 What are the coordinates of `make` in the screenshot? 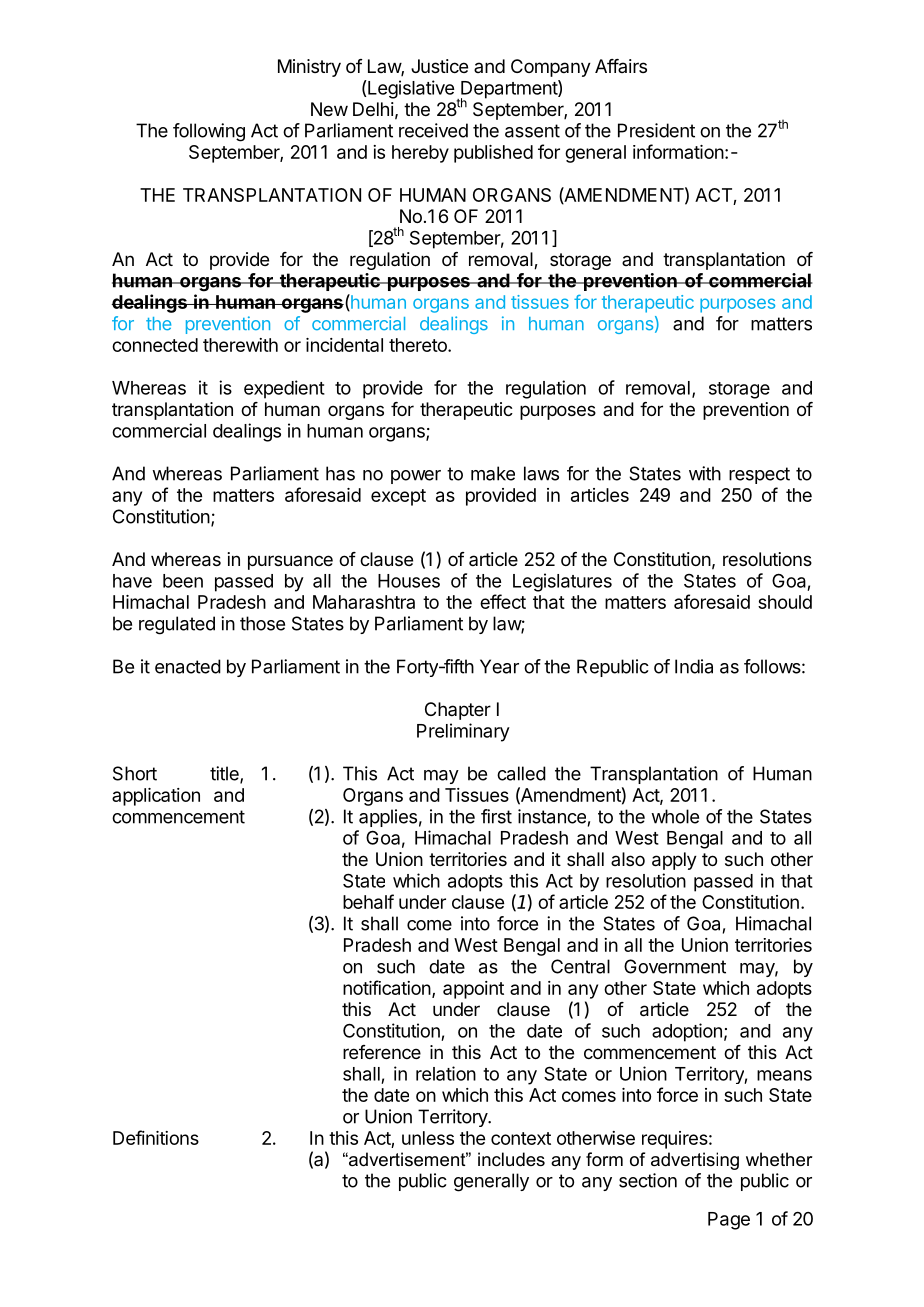 It's located at (493, 473).
